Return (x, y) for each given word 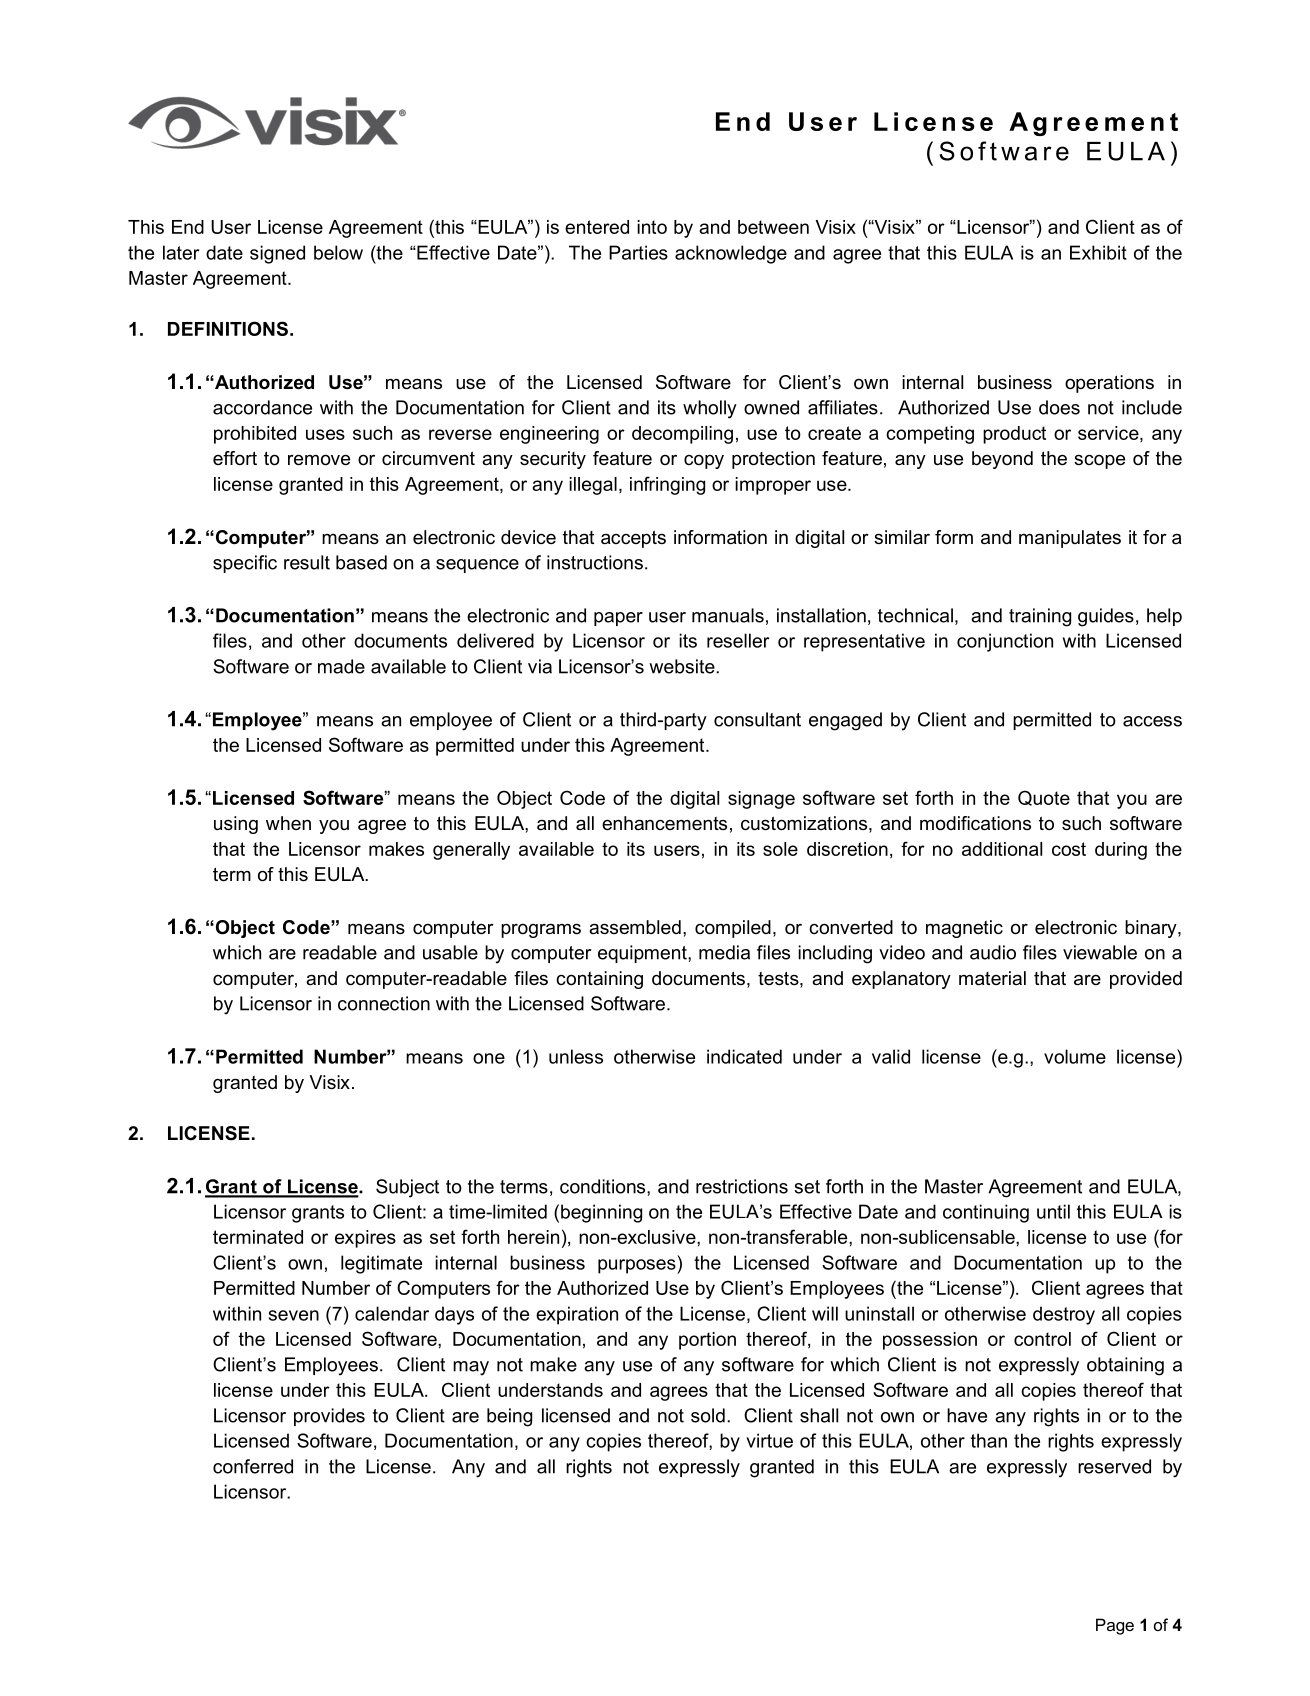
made (341, 666)
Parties (638, 252)
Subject (407, 1188)
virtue (769, 1440)
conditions (604, 1186)
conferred (253, 1466)
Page (1115, 1626)
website (683, 666)
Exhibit (1098, 252)
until (1053, 1211)
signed (277, 254)
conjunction (1005, 642)
